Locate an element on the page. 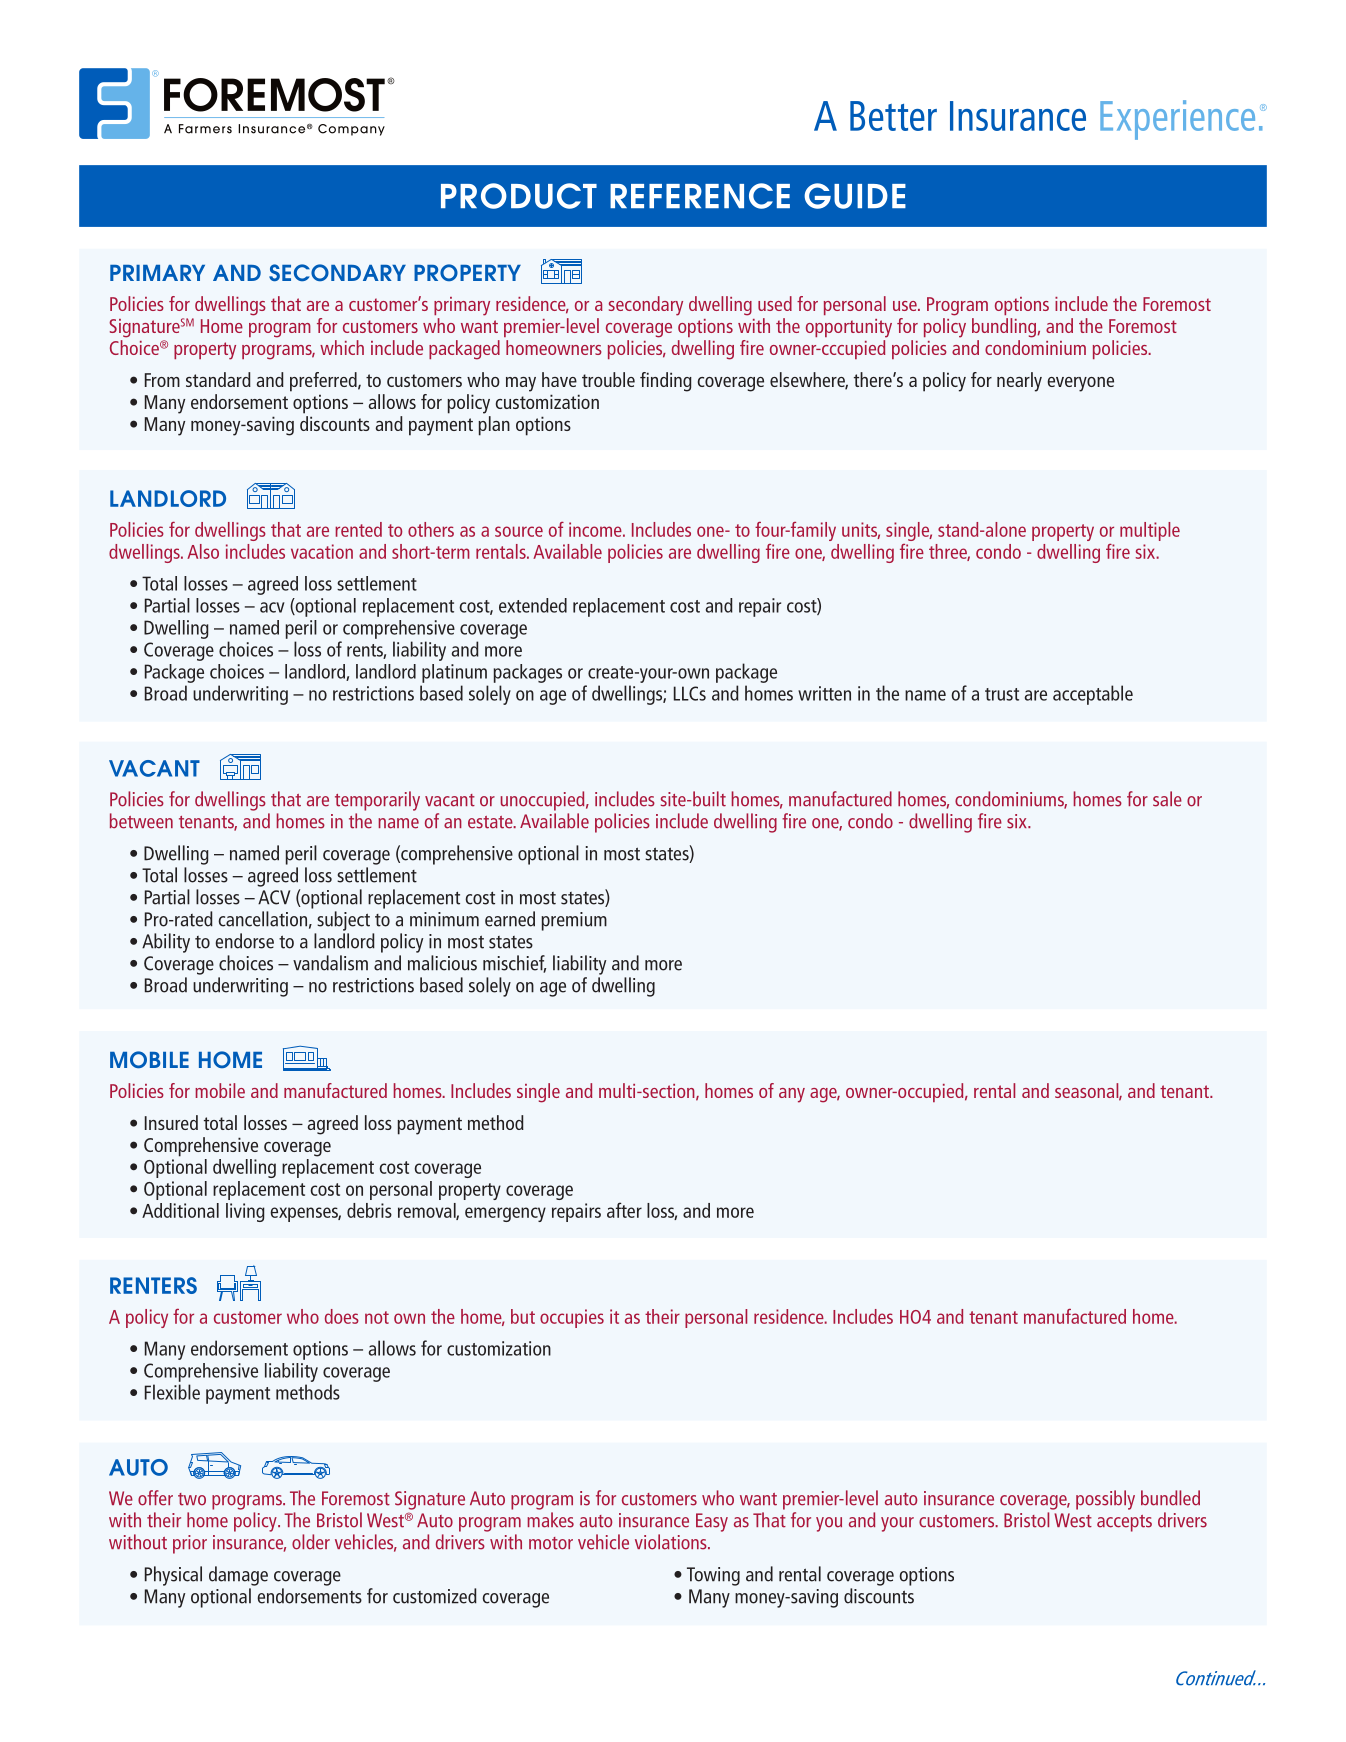 This image has width=1346, height=1742. trust is located at coordinates (1002, 694).
